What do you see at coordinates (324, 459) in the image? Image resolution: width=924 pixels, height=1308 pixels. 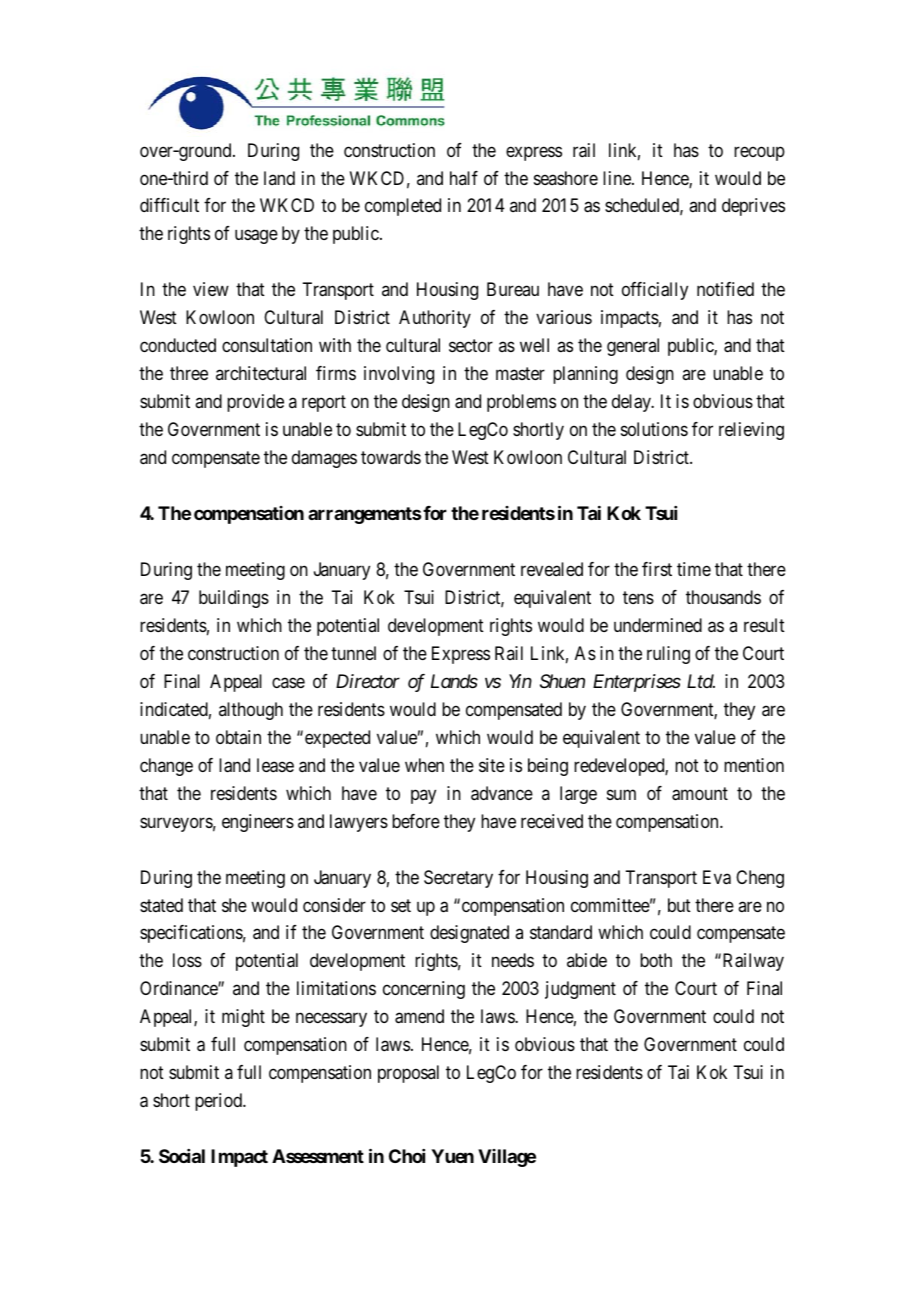 I see `damages` at bounding box center [324, 459].
